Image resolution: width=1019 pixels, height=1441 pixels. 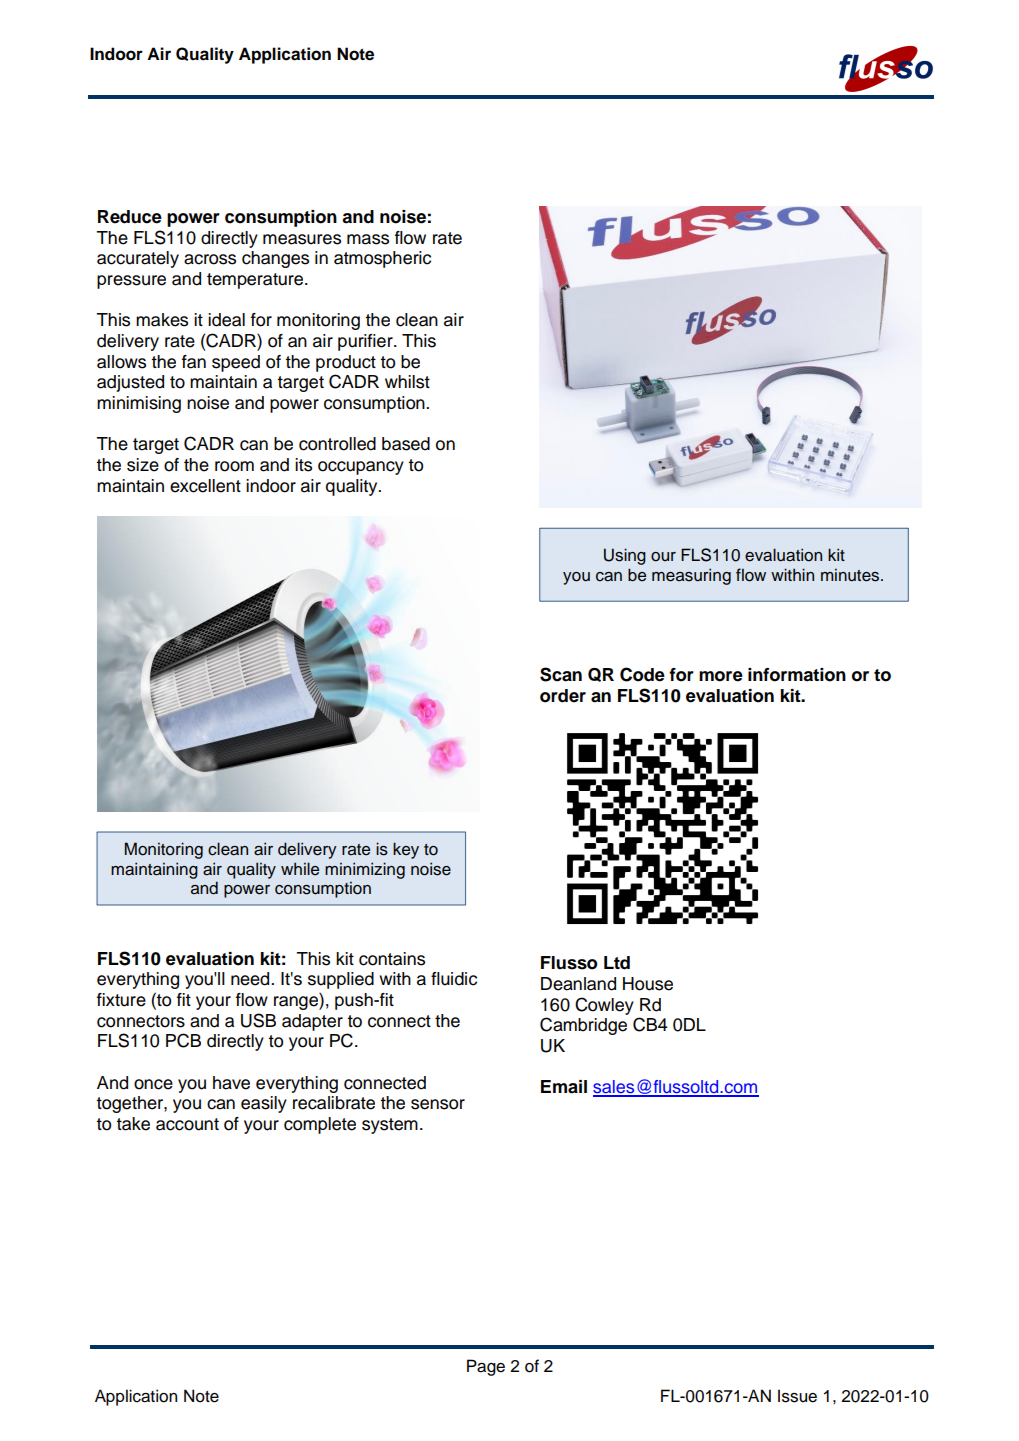 What do you see at coordinates (486, 1367) in the document?
I see `Page` at bounding box center [486, 1367].
